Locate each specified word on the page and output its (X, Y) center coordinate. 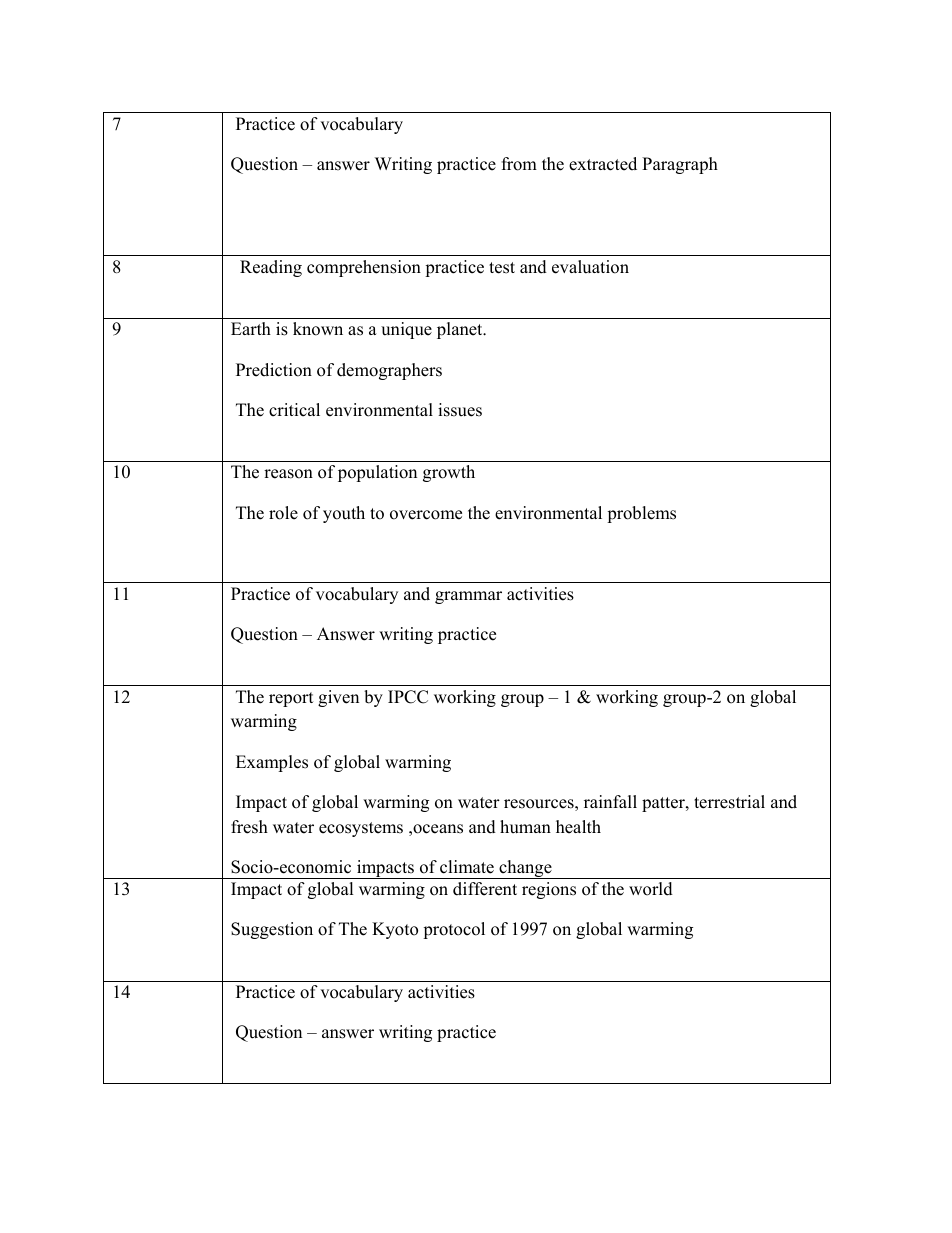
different (485, 889)
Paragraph (680, 165)
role (283, 513)
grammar (468, 597)
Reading (271, 268)
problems (641, 514)
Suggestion (272, 930)
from (519, 164)
